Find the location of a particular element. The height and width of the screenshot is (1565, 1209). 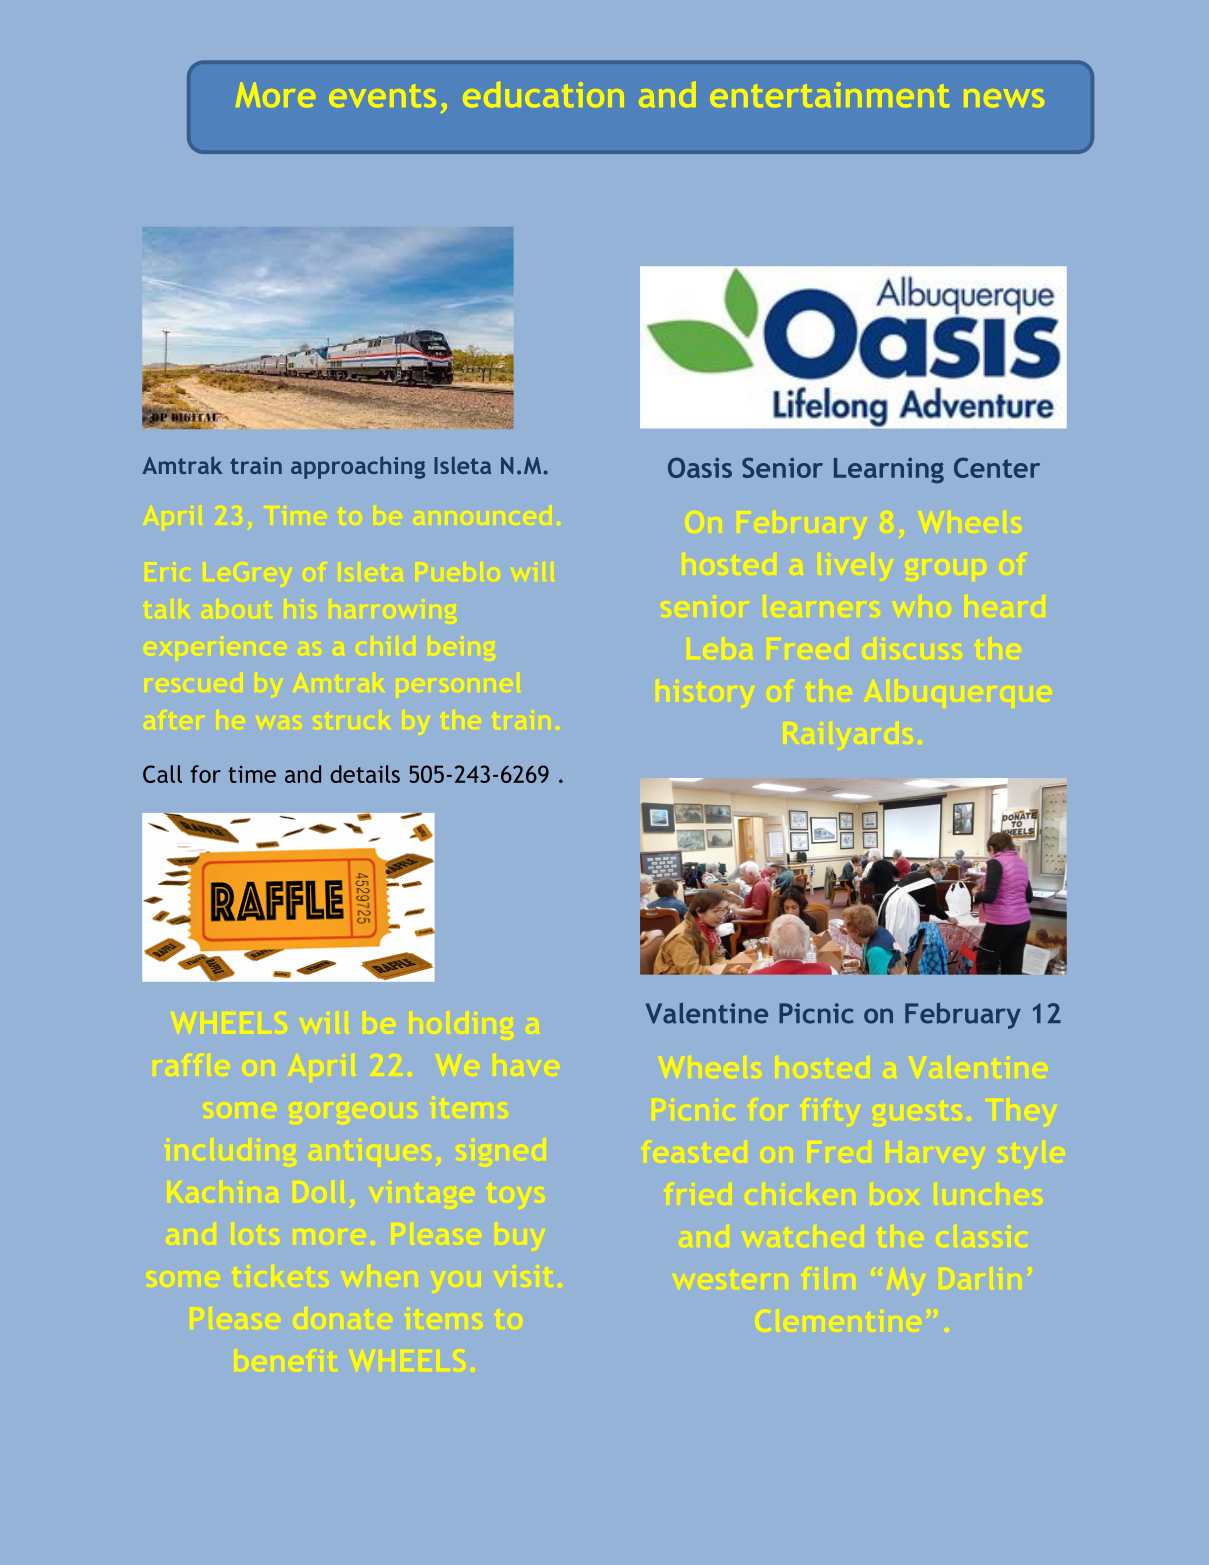

Center is located at coordinates (997, 467).
